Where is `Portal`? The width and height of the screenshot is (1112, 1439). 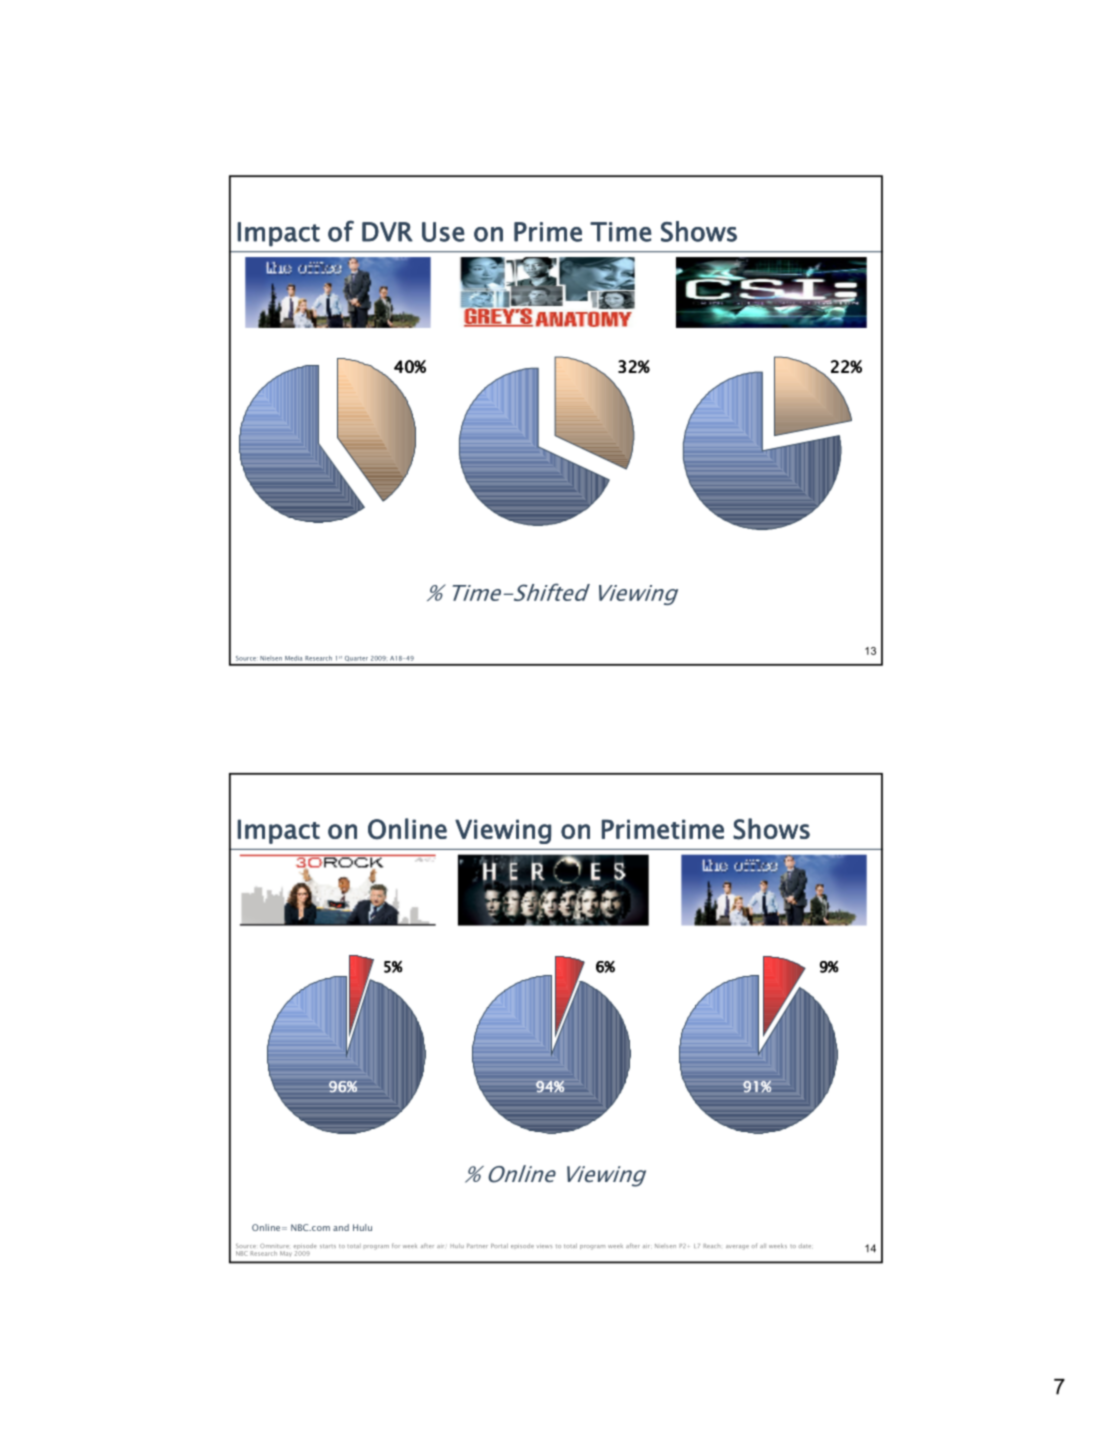
Portal is located at coordinates (499, 1246).
